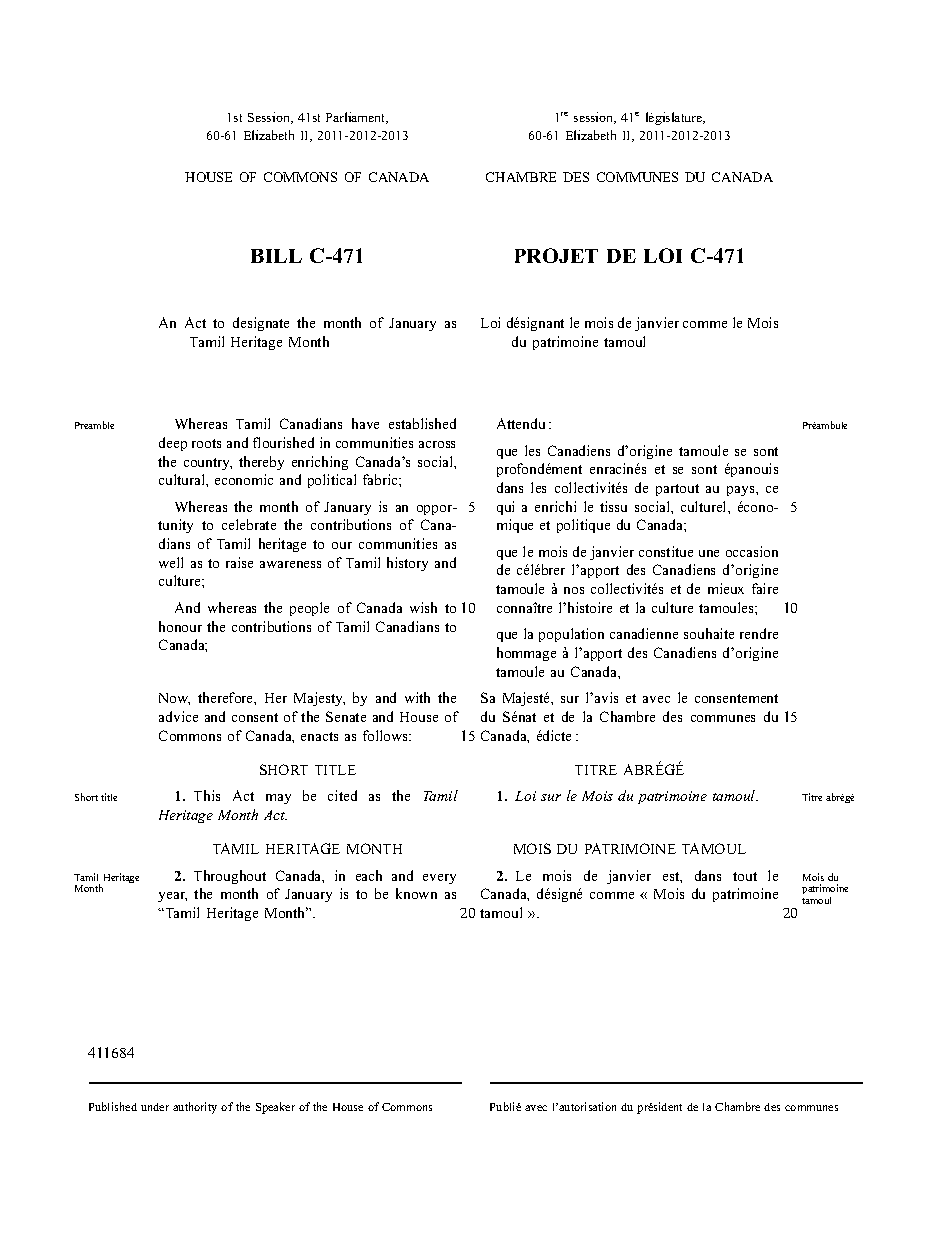 The width and height of the image is (952, 1233). Describe the element at coordinates (742, 491) in the image. I see `pays` at that location.
